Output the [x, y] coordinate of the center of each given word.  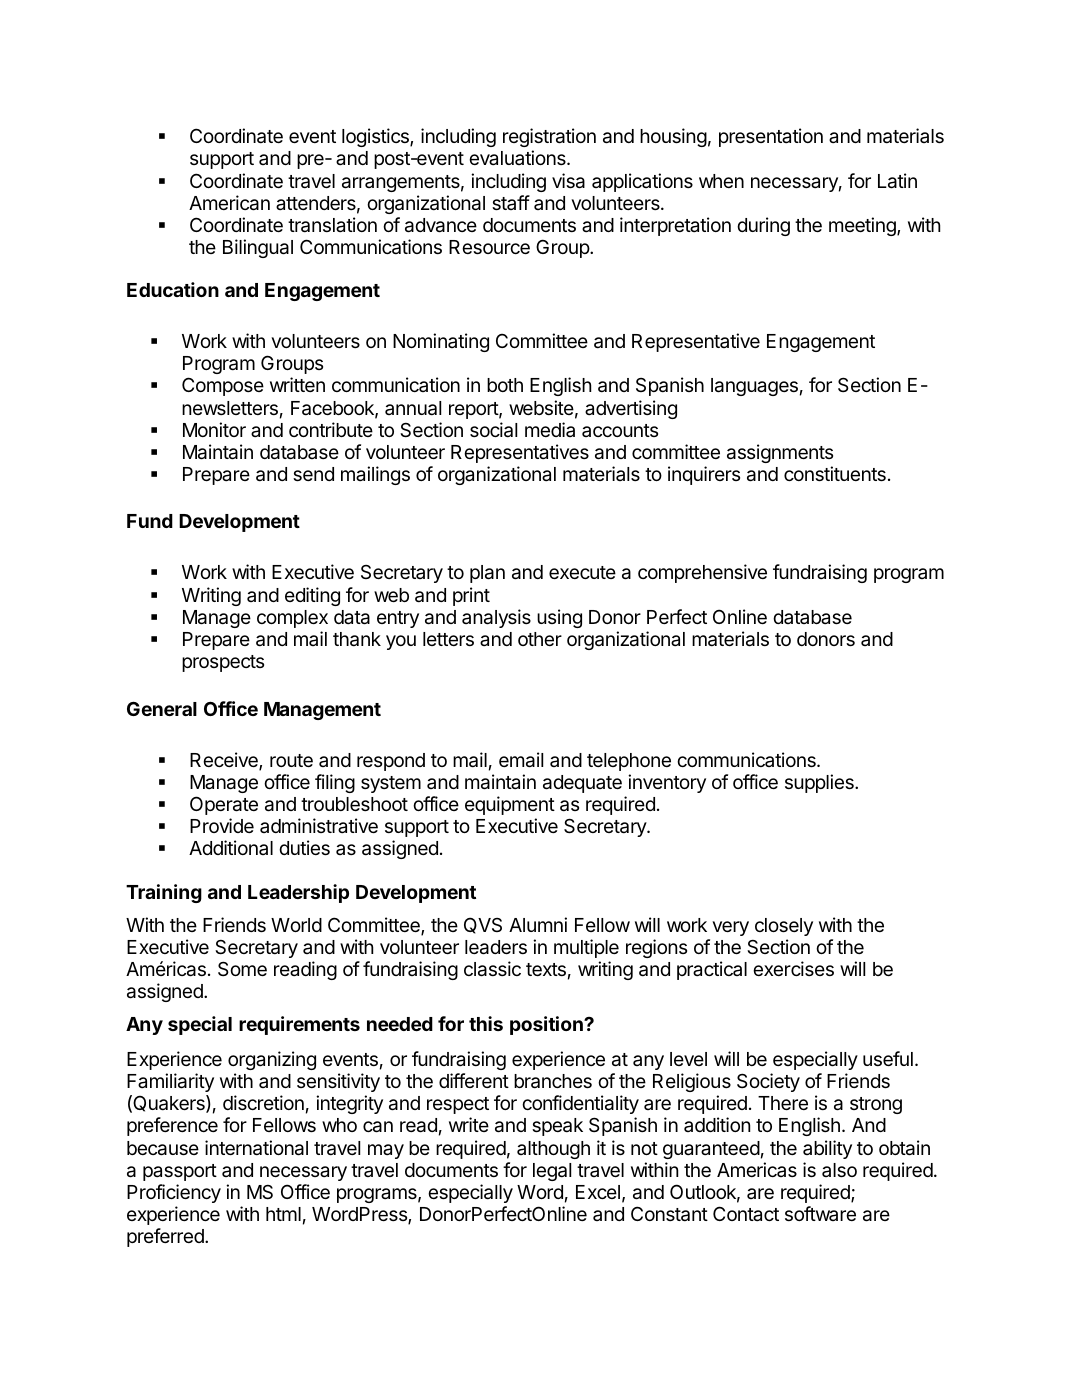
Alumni [538, 924]
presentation [771, 137]
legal [552, 1172]
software [820, 1213]
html [283, 1214]
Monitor [214, 429]
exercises [793, 968]
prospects [223, 663]
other [540, 639]
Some [242, 968]
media [550, 429]
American [229, 203]
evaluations [518, 157]
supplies [820, 783]
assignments [780, 453]
